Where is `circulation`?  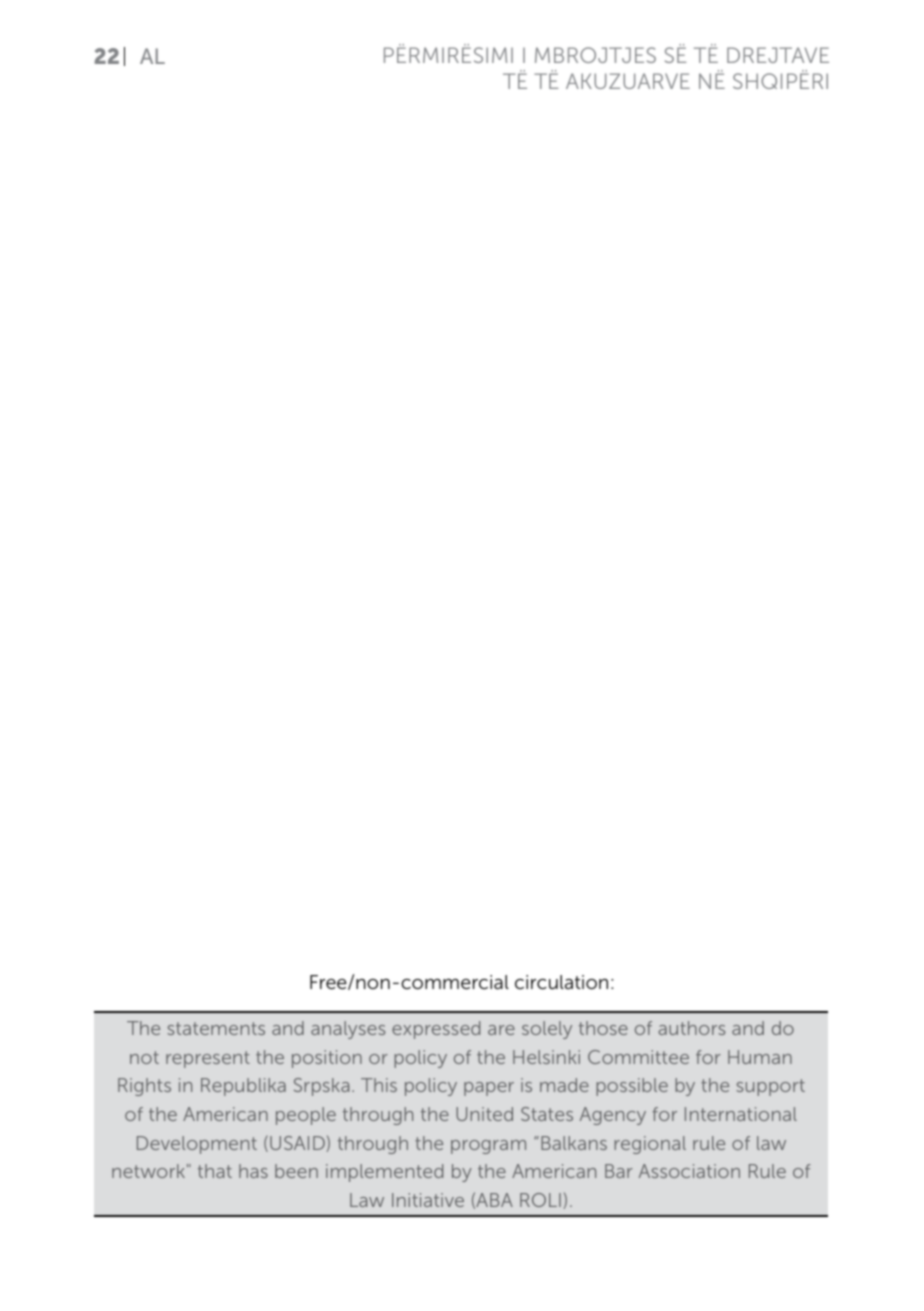
circulation is located at coordinates (561, 982).
